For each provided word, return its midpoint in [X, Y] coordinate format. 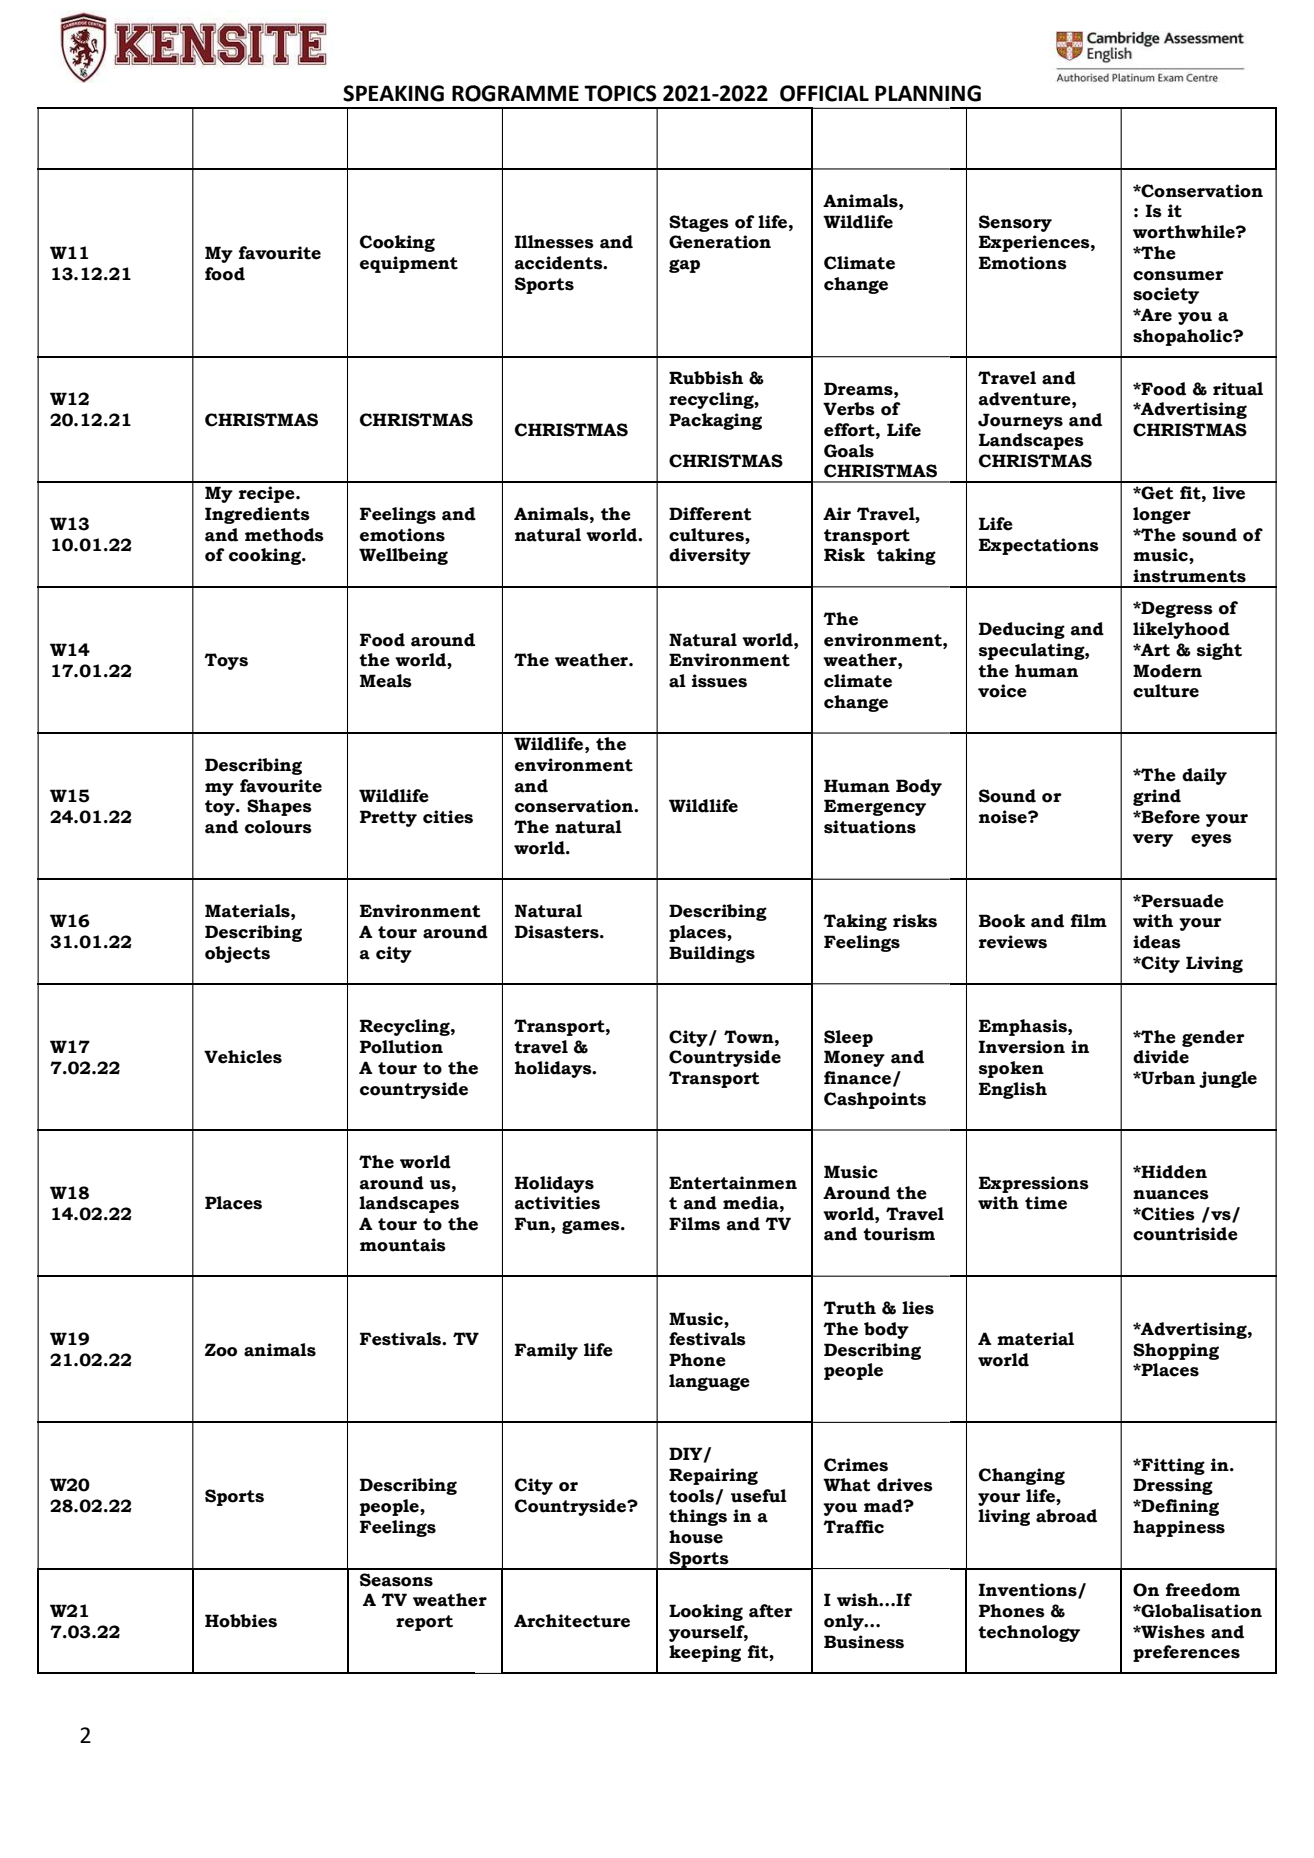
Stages [699, 223]
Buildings [712, 954]
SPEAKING [393, 93]
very [1153, 840]
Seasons [396, 1580]
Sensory [1015, 223]
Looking [706, 1612]
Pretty [388, 818]
